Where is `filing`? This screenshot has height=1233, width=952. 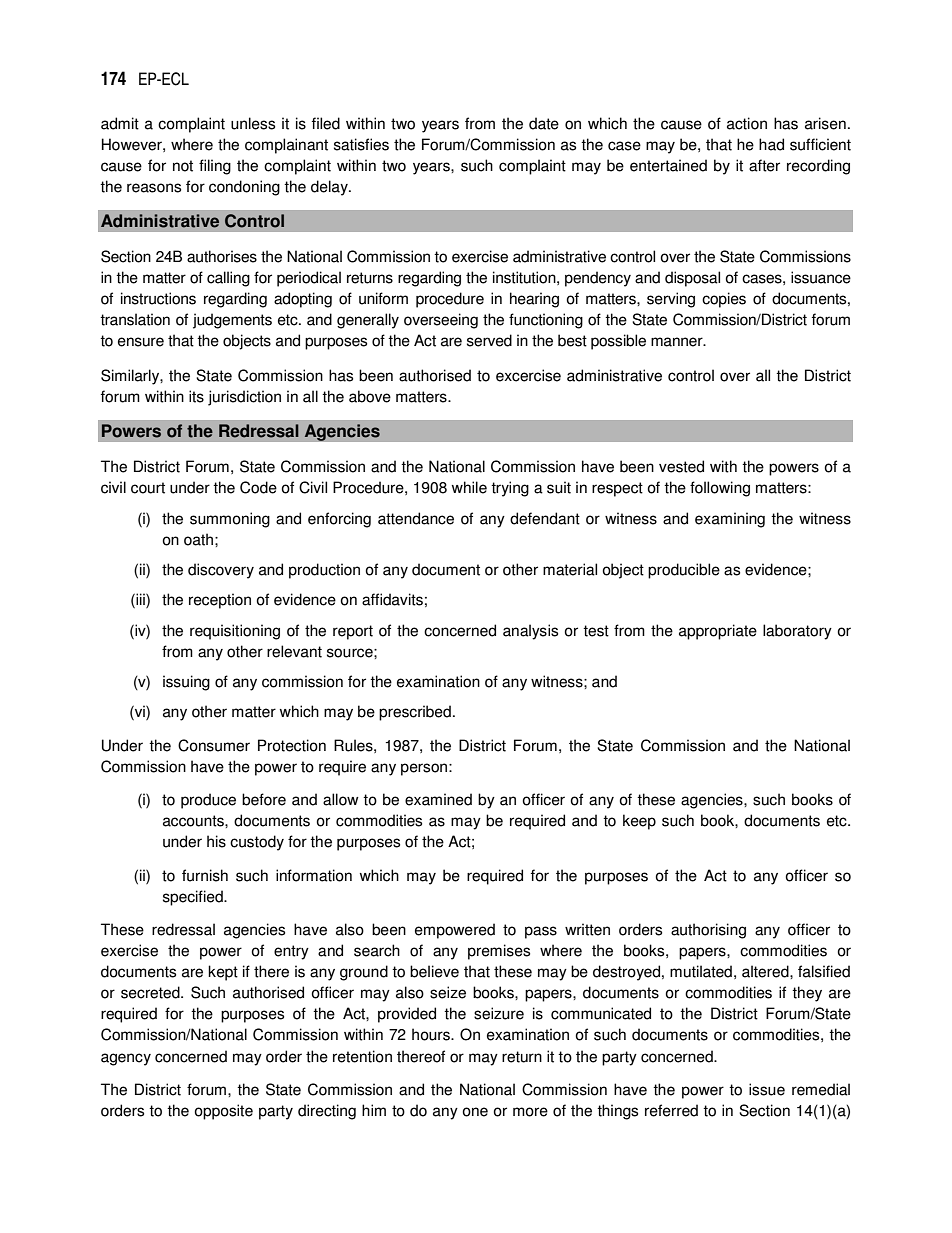
filing is located at coordinates (215, 167).
